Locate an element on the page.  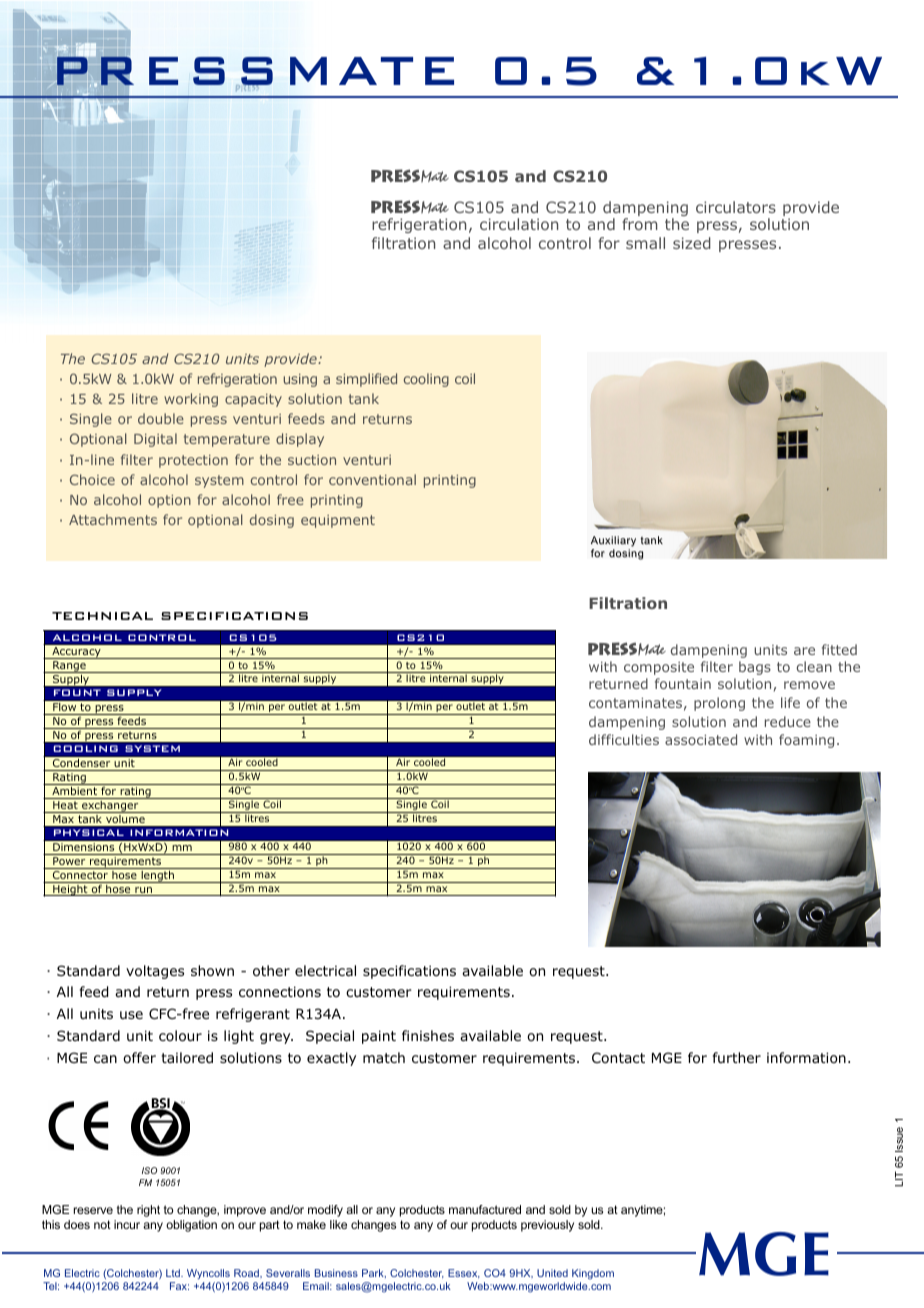
circulation is located at coordinates (519, 224).
